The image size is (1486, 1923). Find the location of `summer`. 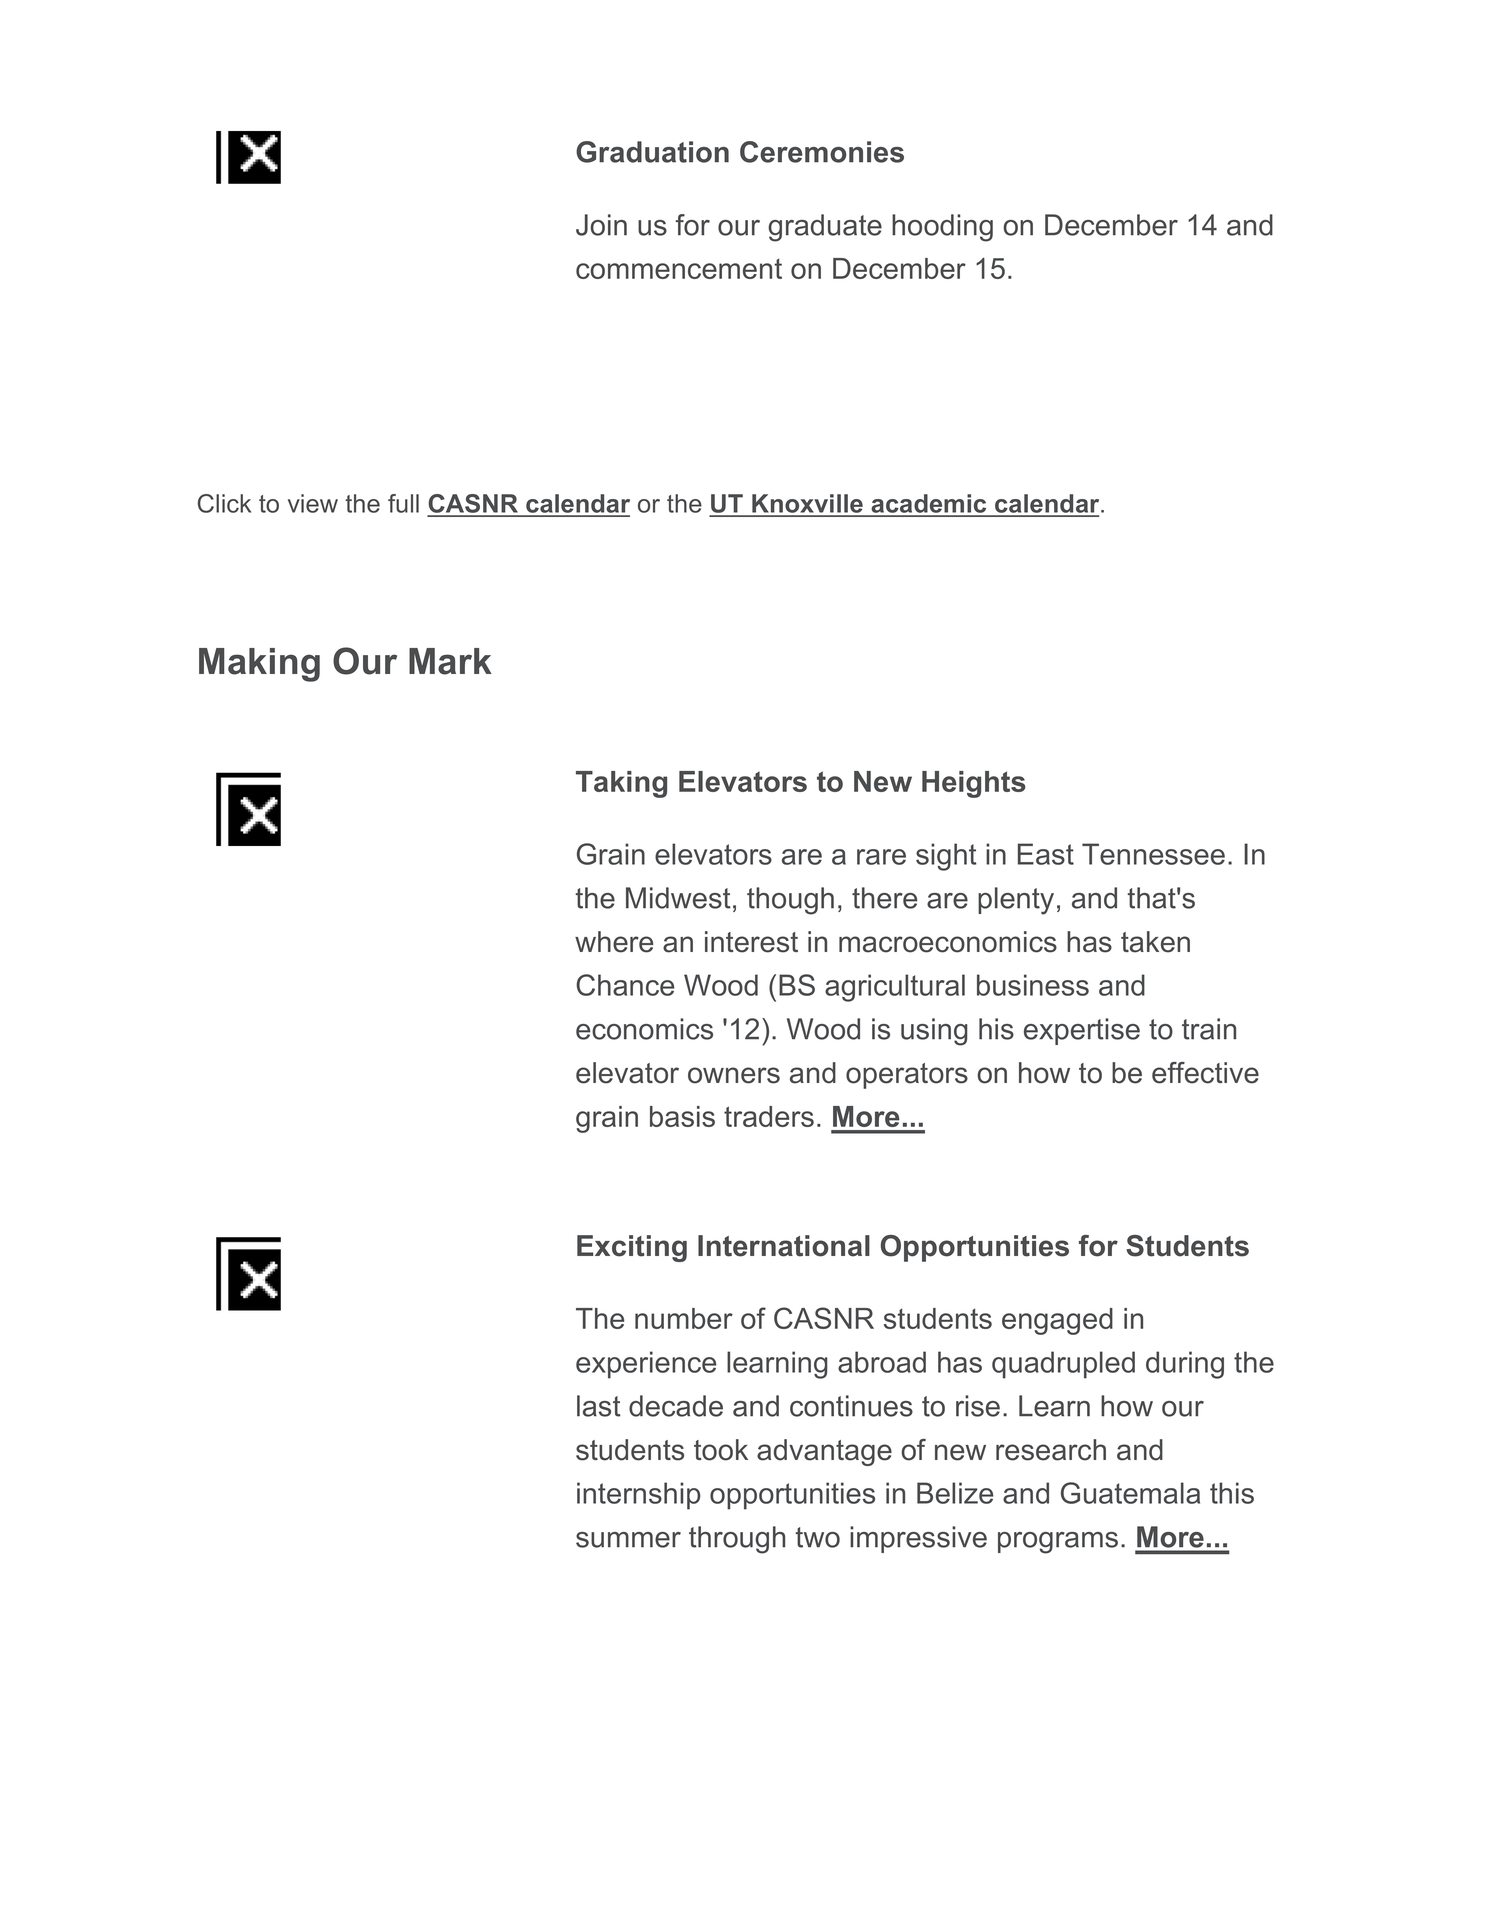

summer is located at coordinates (628, 1540).
